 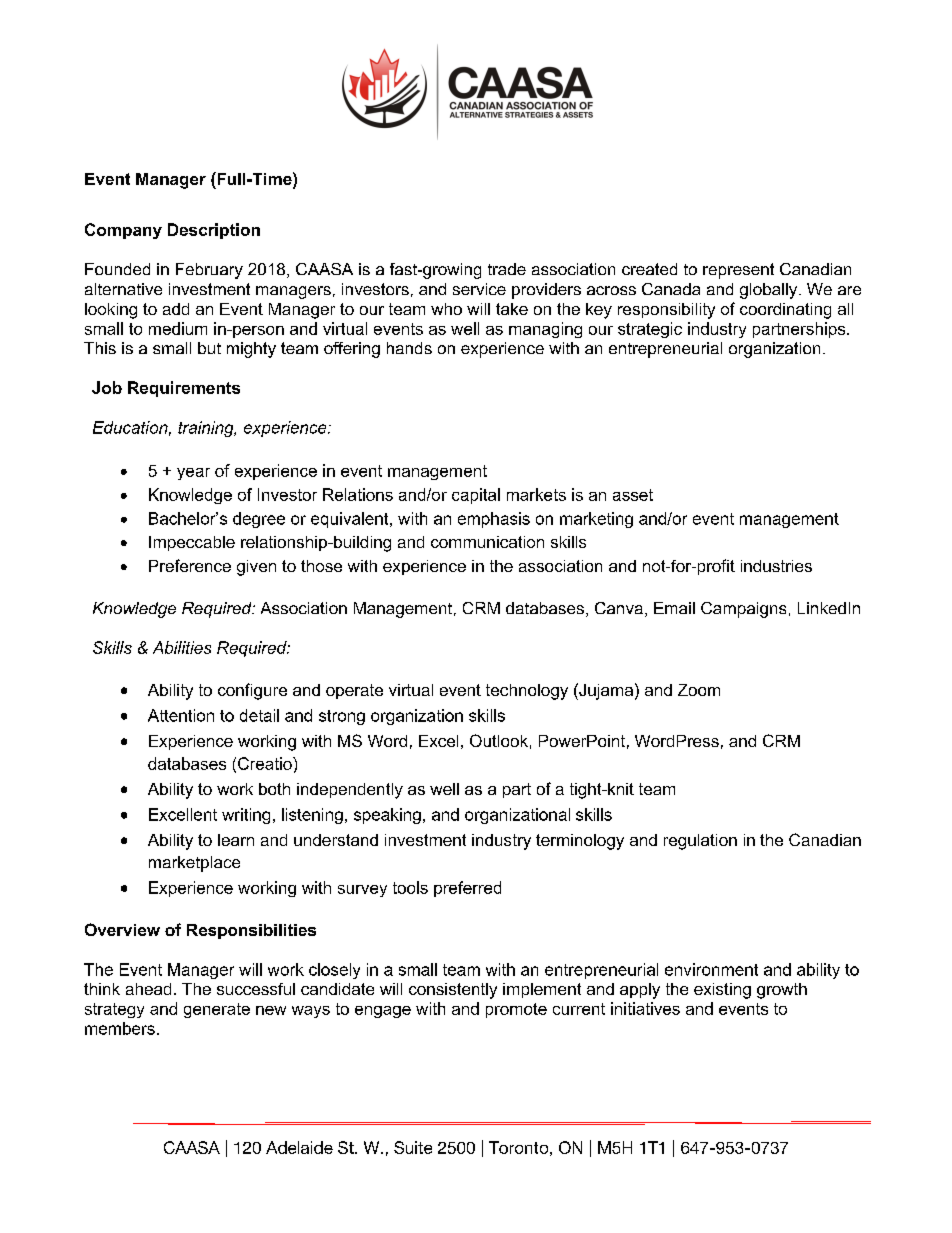 I want to click on communication, so click(x=487, y=542).
